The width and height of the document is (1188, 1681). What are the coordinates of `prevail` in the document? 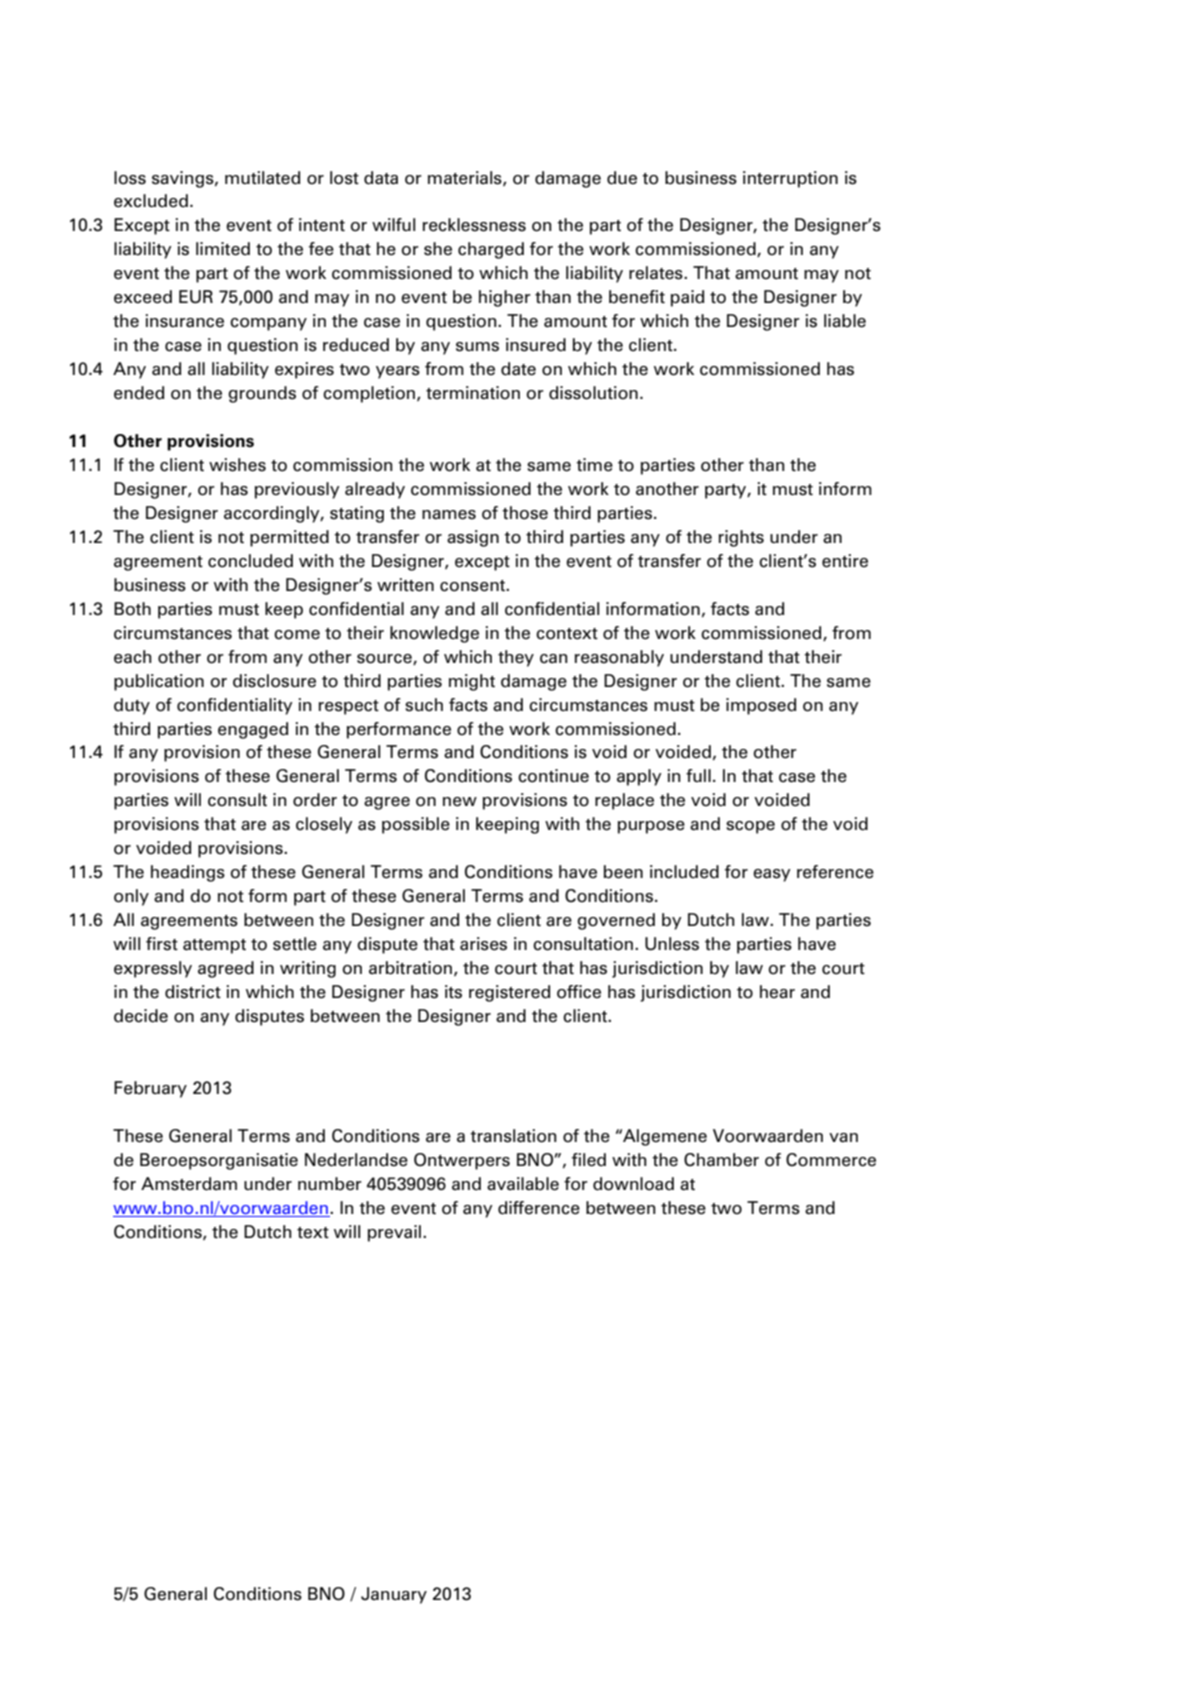 It's located at (394, 1233).
